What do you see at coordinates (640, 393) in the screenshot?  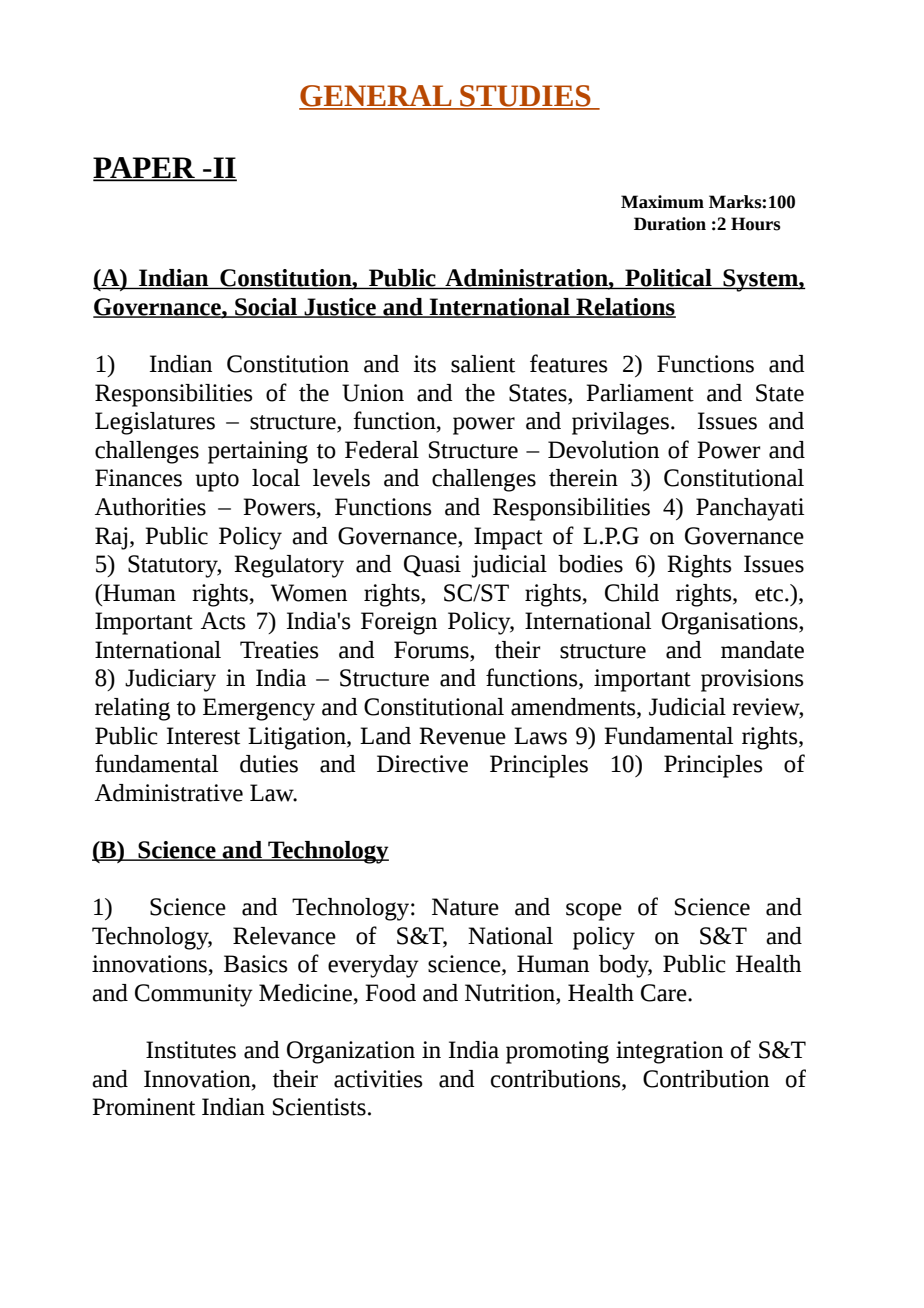 I see `Parliament` at bounding box center [640, 393].
